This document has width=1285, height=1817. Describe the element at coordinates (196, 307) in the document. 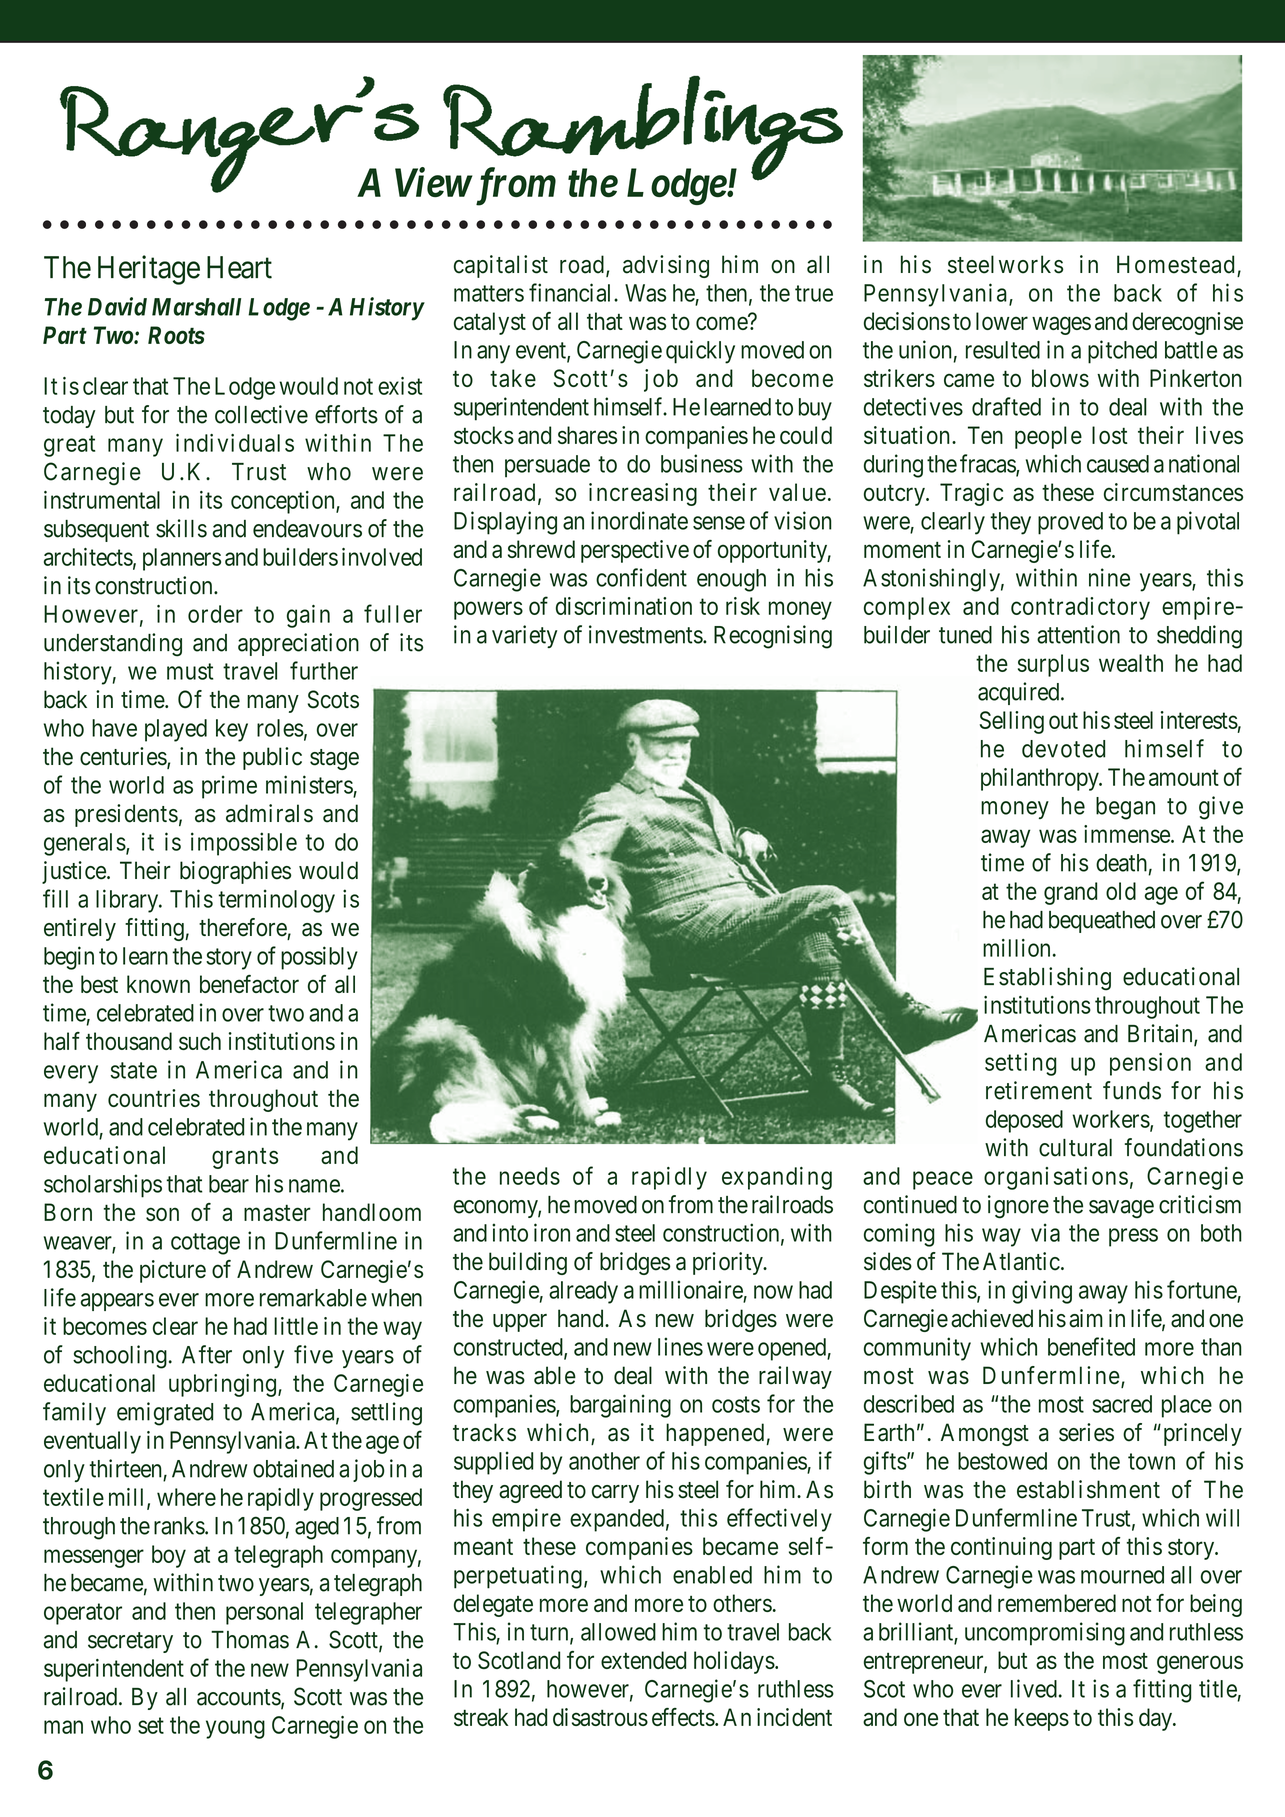

I see `Marshall` at that location.
